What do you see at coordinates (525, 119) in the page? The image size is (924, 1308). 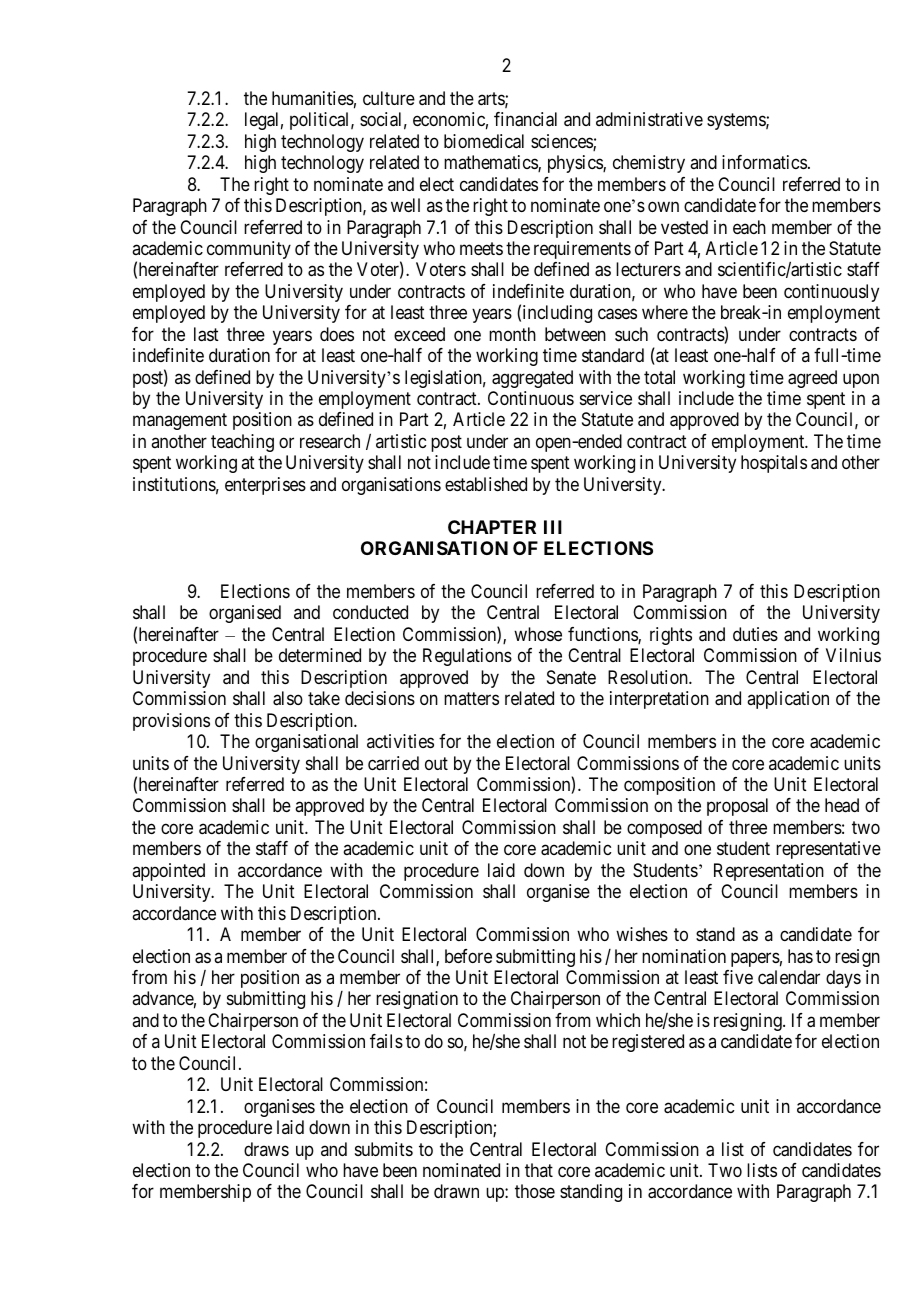 I see `financial` at bounding box center [525, 119].
